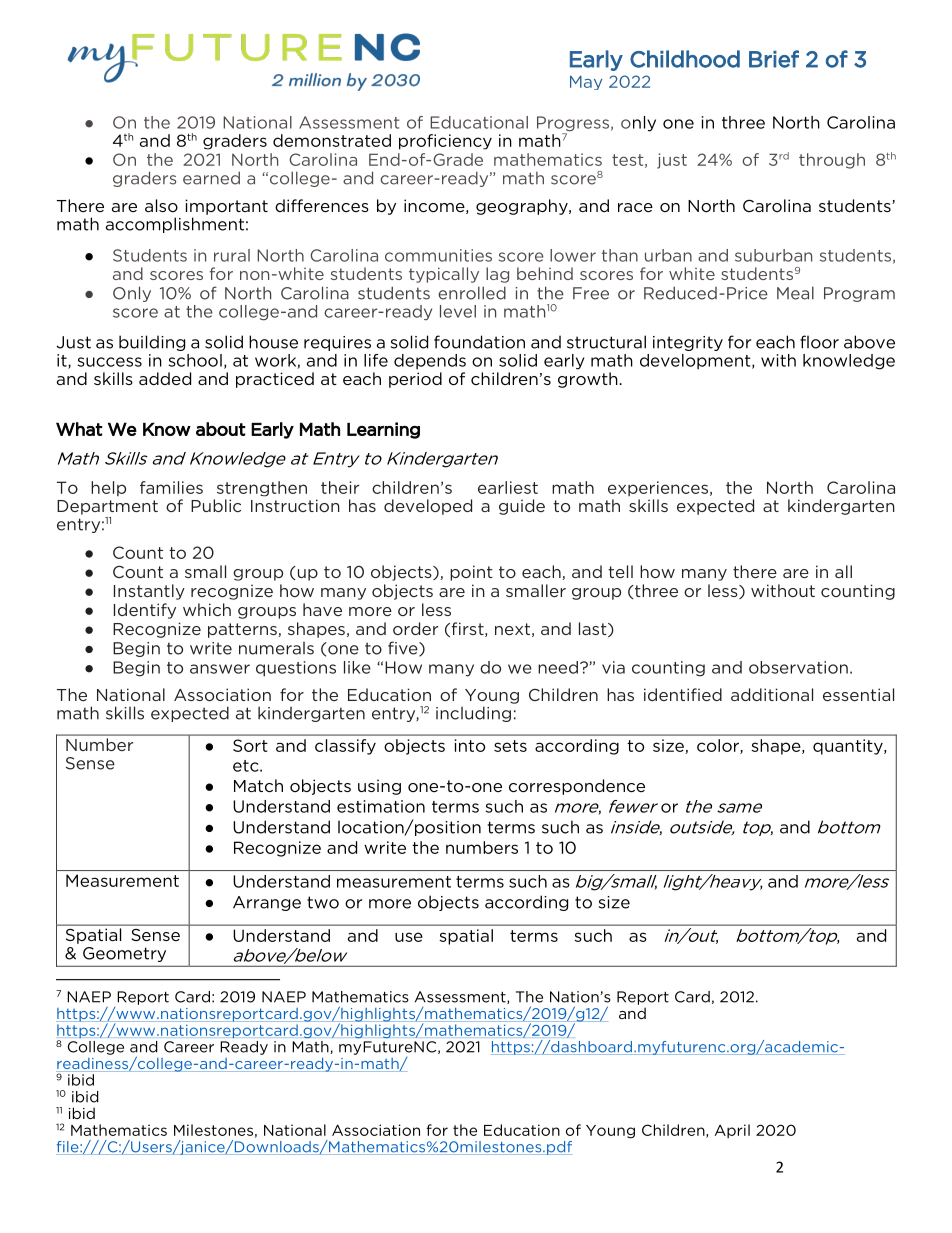 This image has width=952, height=1233. I want to click on correspondence, so click(577, 787).
